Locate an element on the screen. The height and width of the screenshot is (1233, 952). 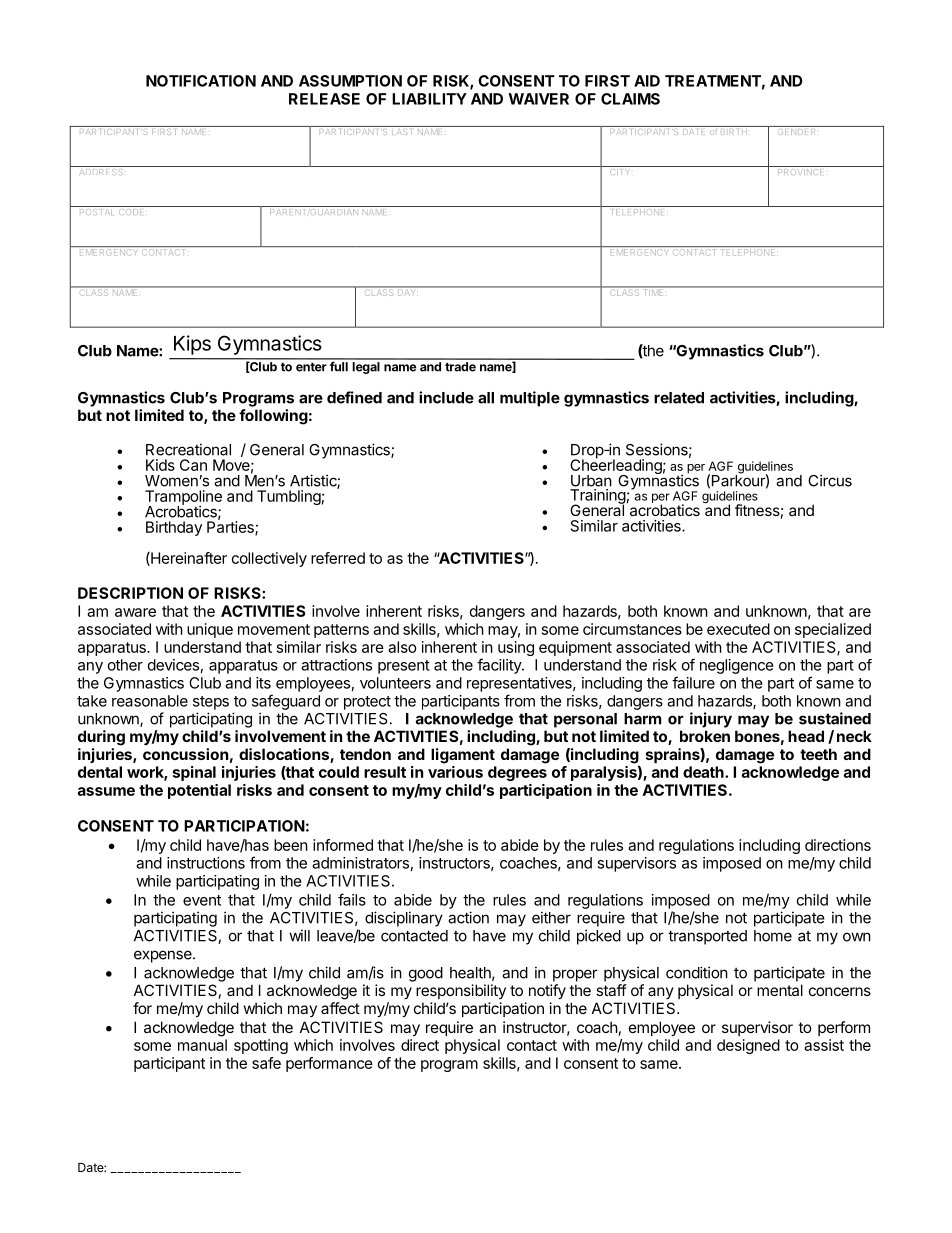
executed is located at coordinates (738, 629).
